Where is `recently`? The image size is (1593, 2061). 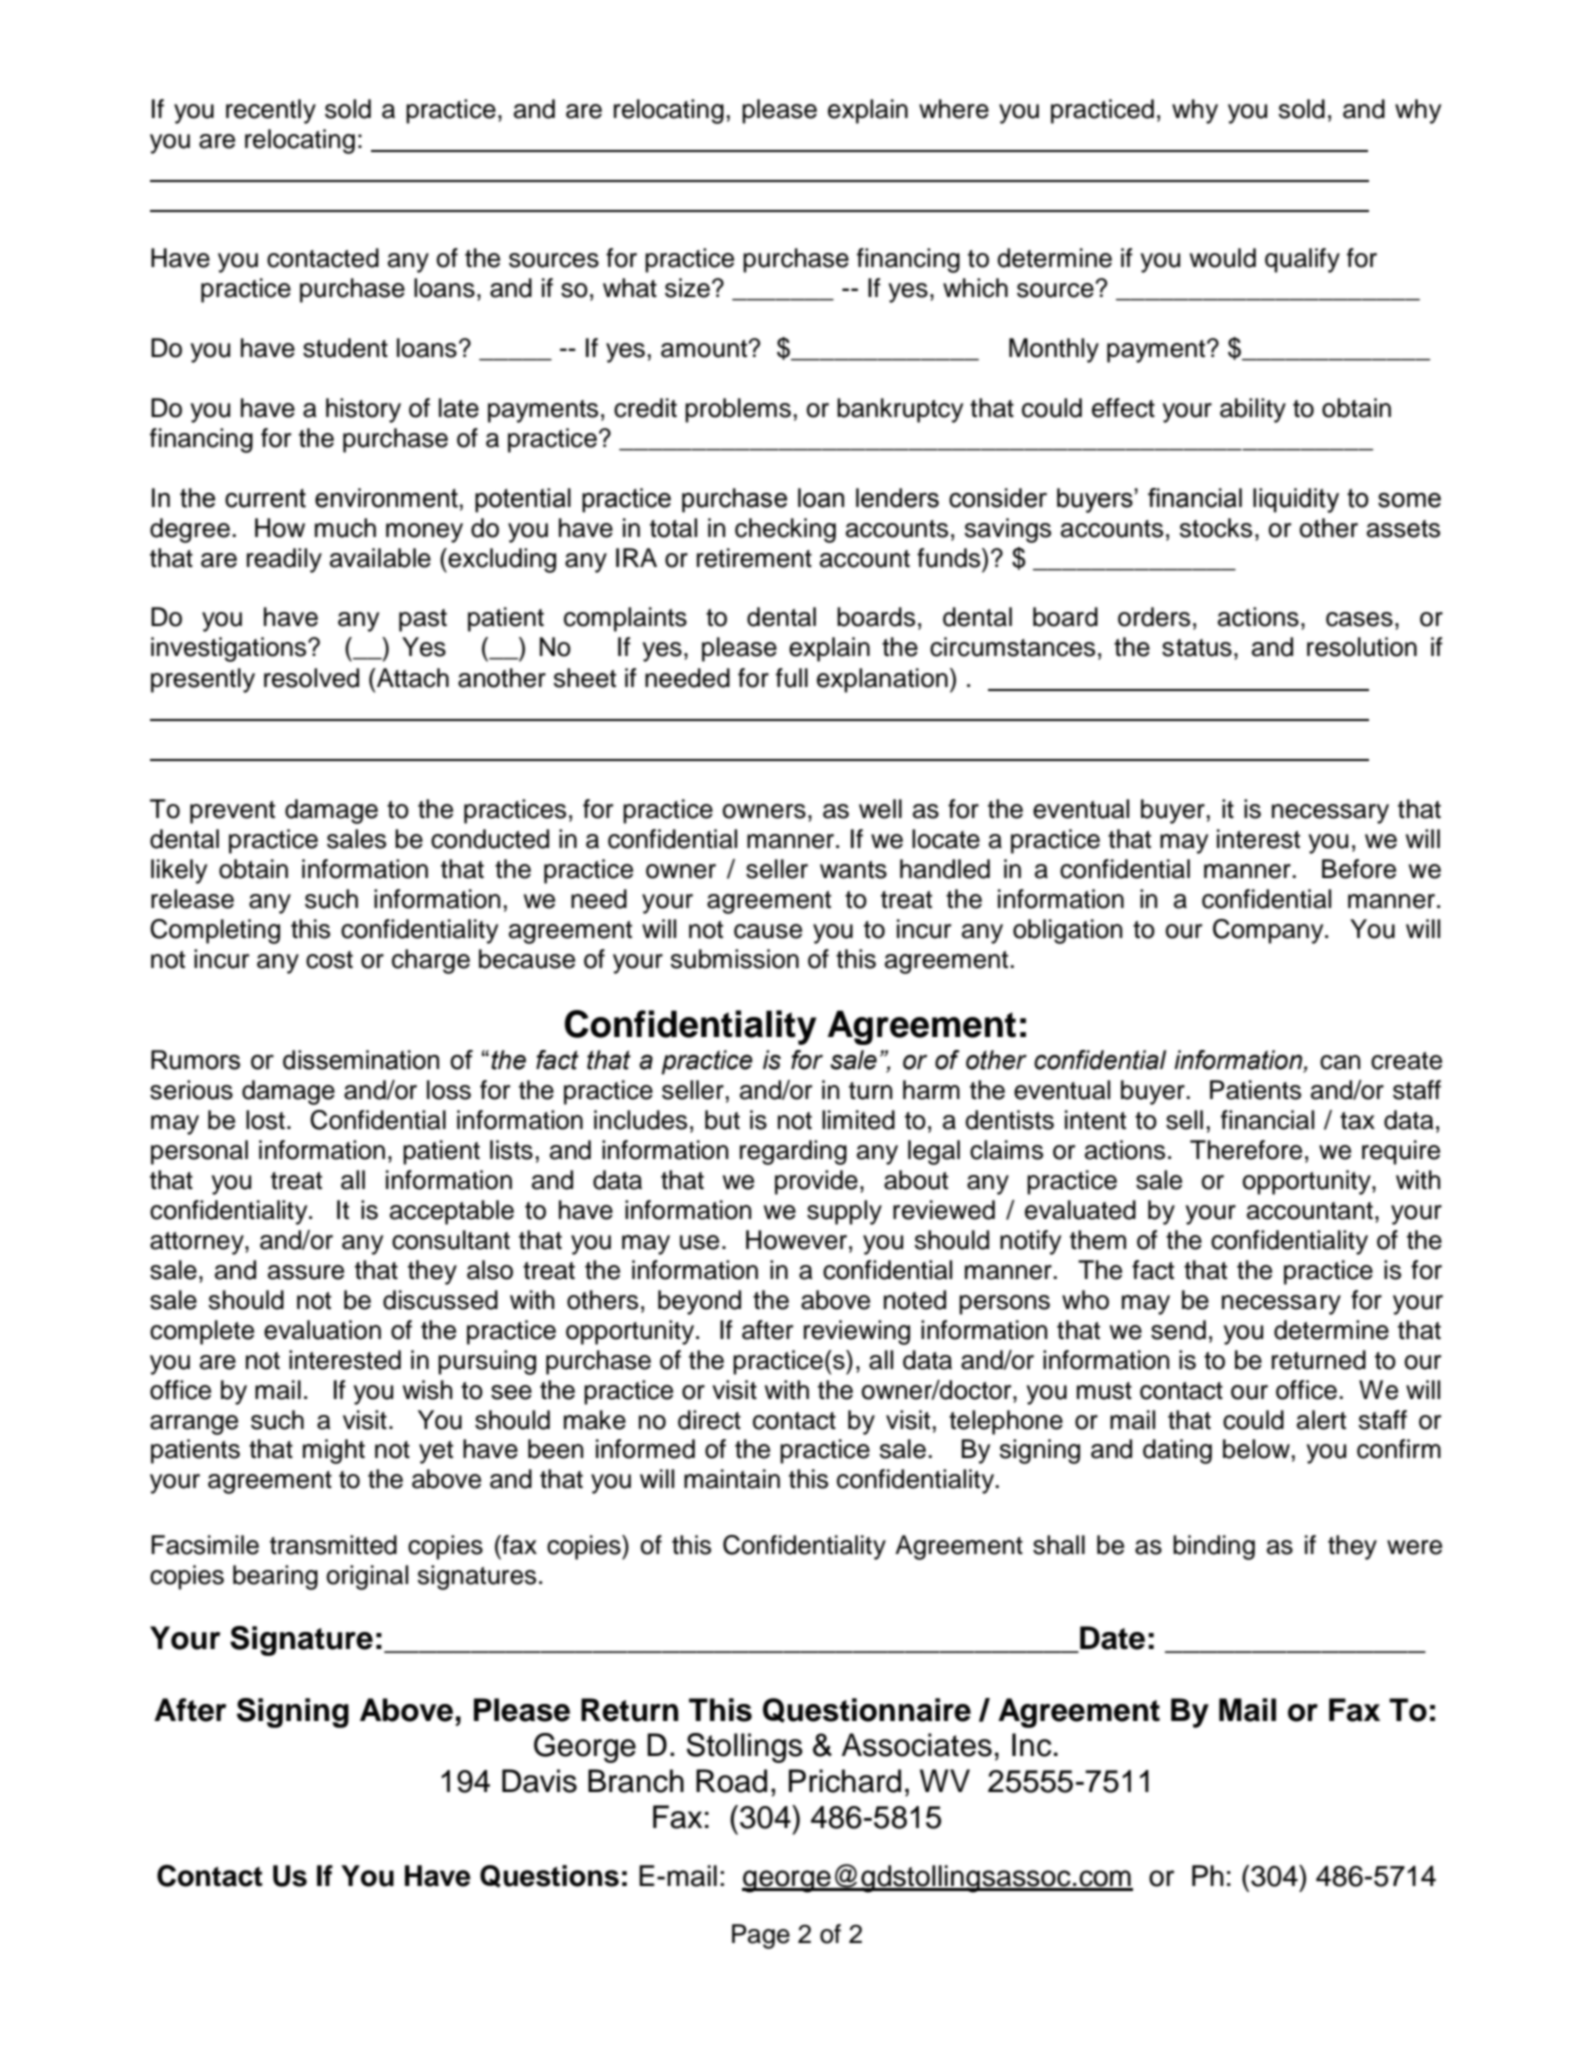 recently is located at coordinates (271, 111).
